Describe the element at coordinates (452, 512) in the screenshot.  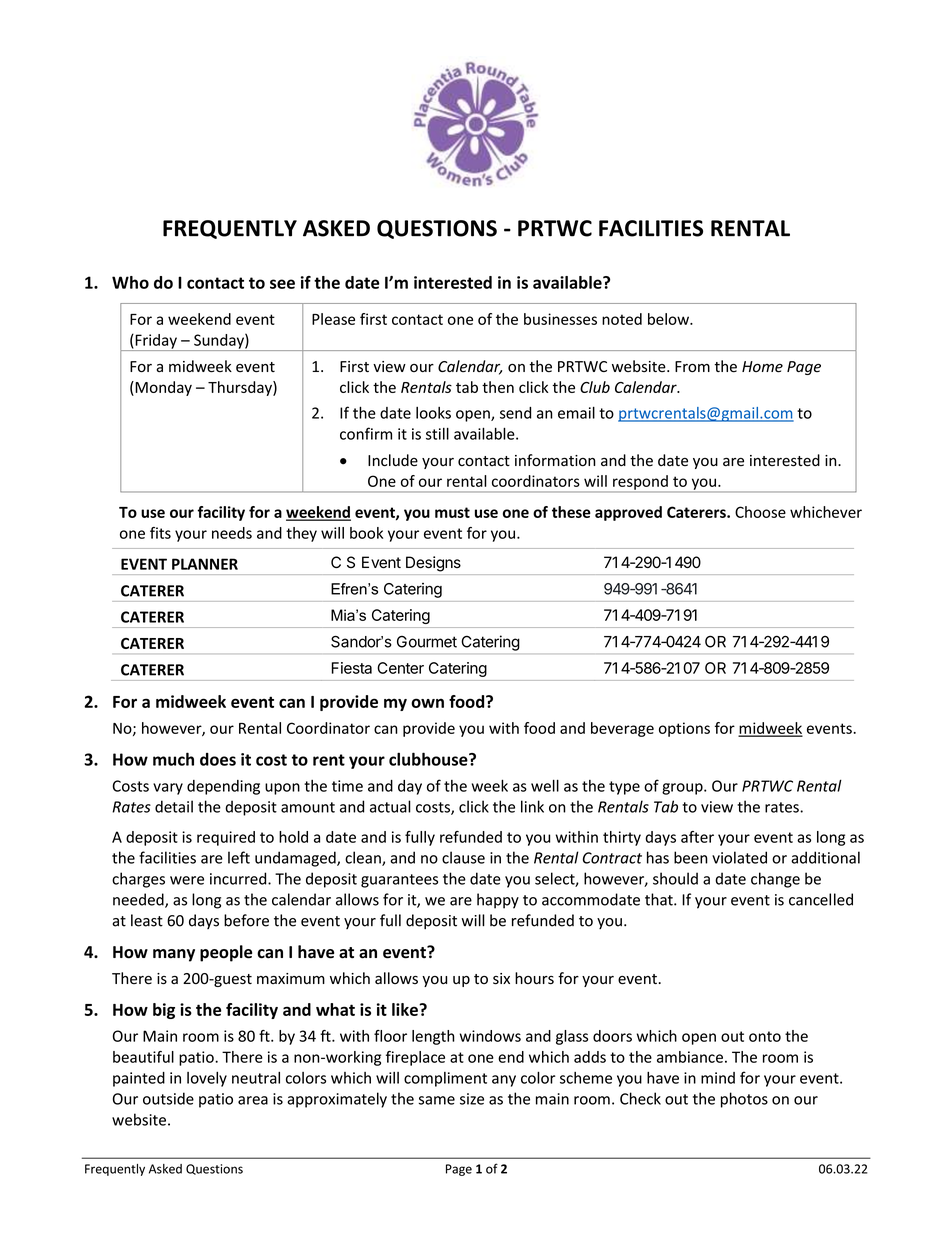
I see `must` at that location.
